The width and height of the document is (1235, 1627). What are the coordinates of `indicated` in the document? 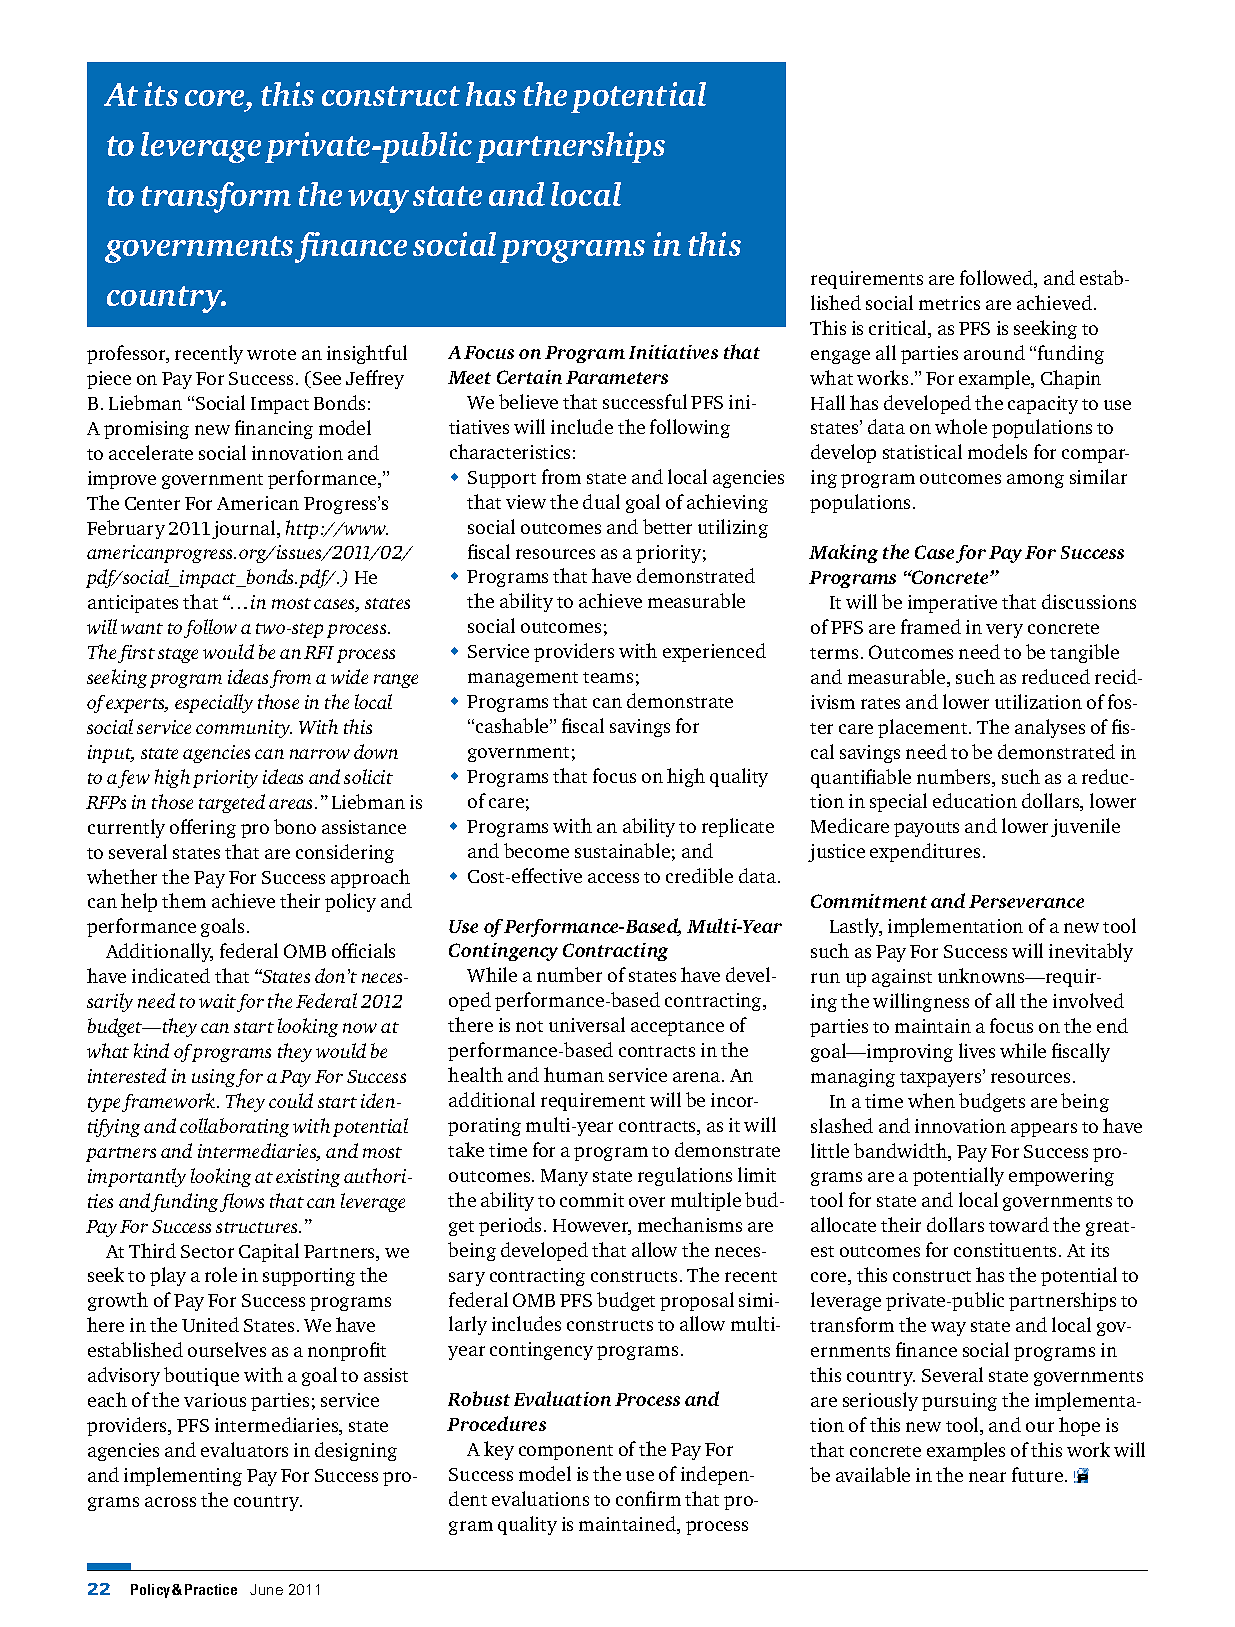 It's located at (171, 975).
